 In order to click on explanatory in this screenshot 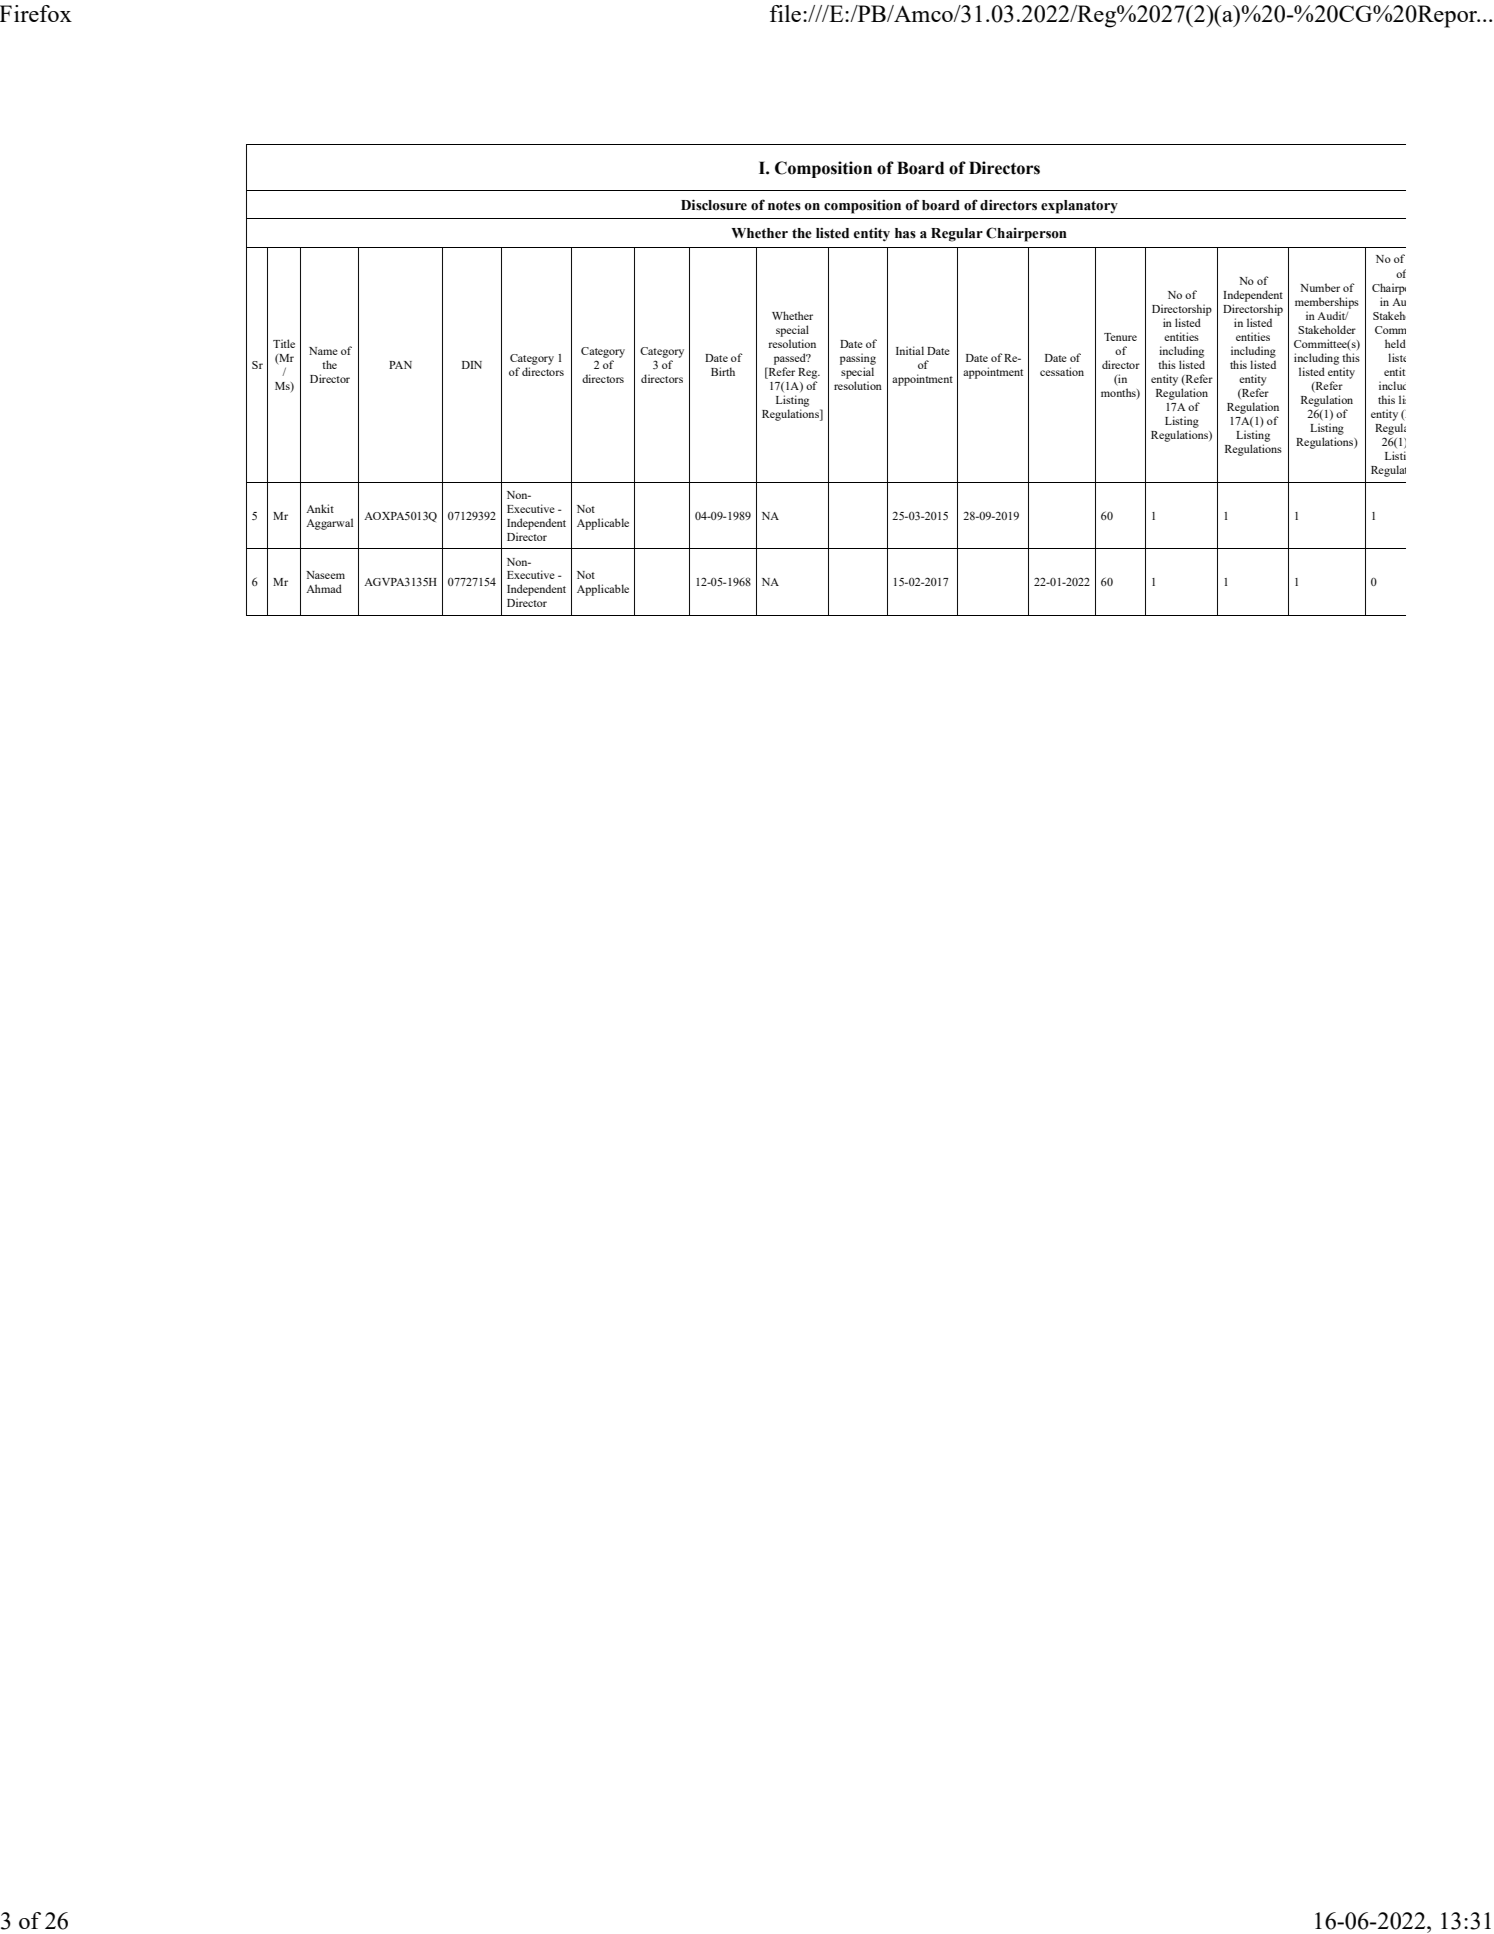, I will do `click(1079, 207)`.
